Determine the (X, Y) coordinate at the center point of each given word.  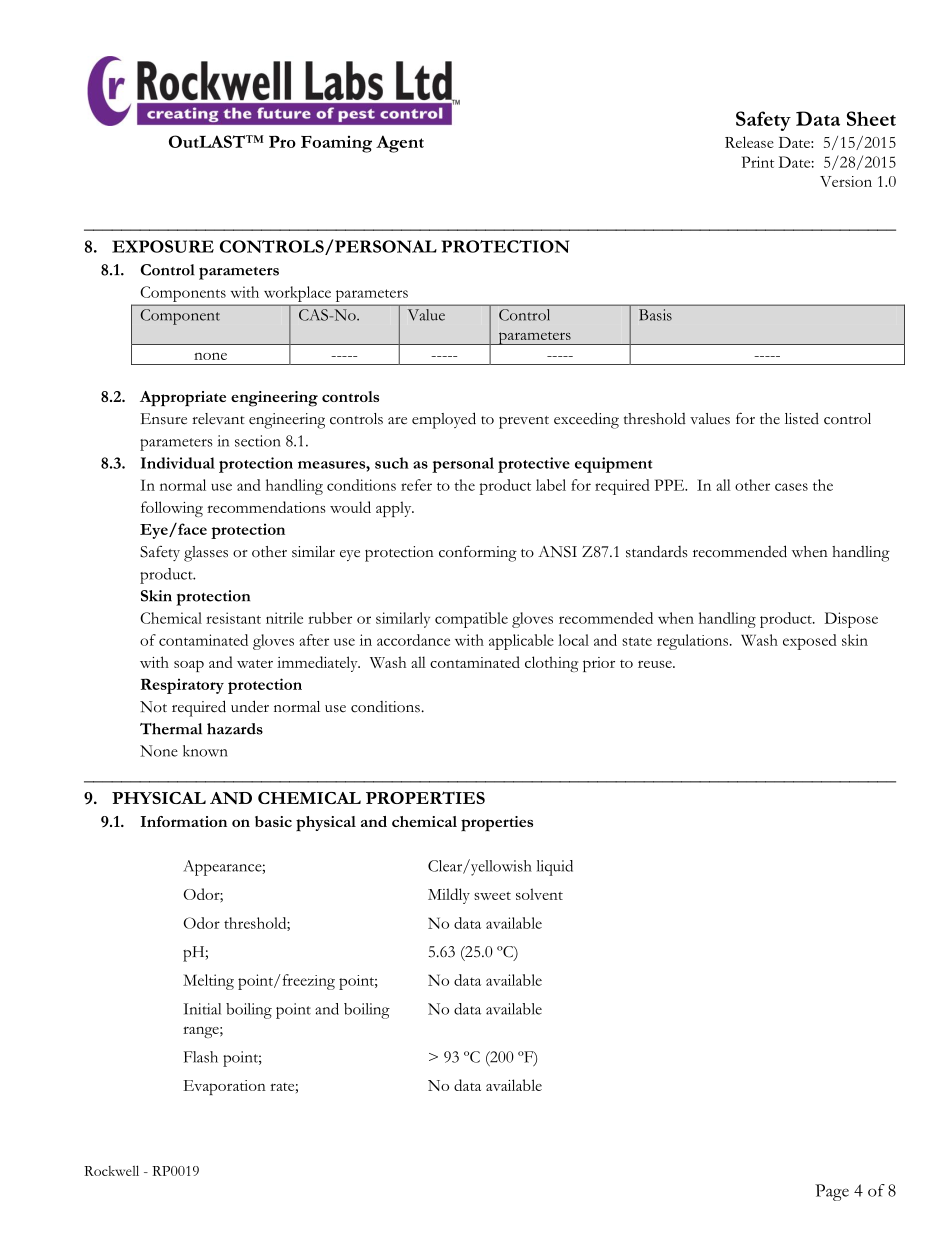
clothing (551, 664)
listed (802, 418)
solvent (539, 894)
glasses (206, 554)
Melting (208, 982)
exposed (810, 642)
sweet (492, 895)
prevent (524, 422)
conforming (478, 553)
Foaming (336, 144)
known (205, 751)
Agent (400, 144)
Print (758, 162)
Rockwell (111, 1170)
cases (791, 487)
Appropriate (183, 399)
